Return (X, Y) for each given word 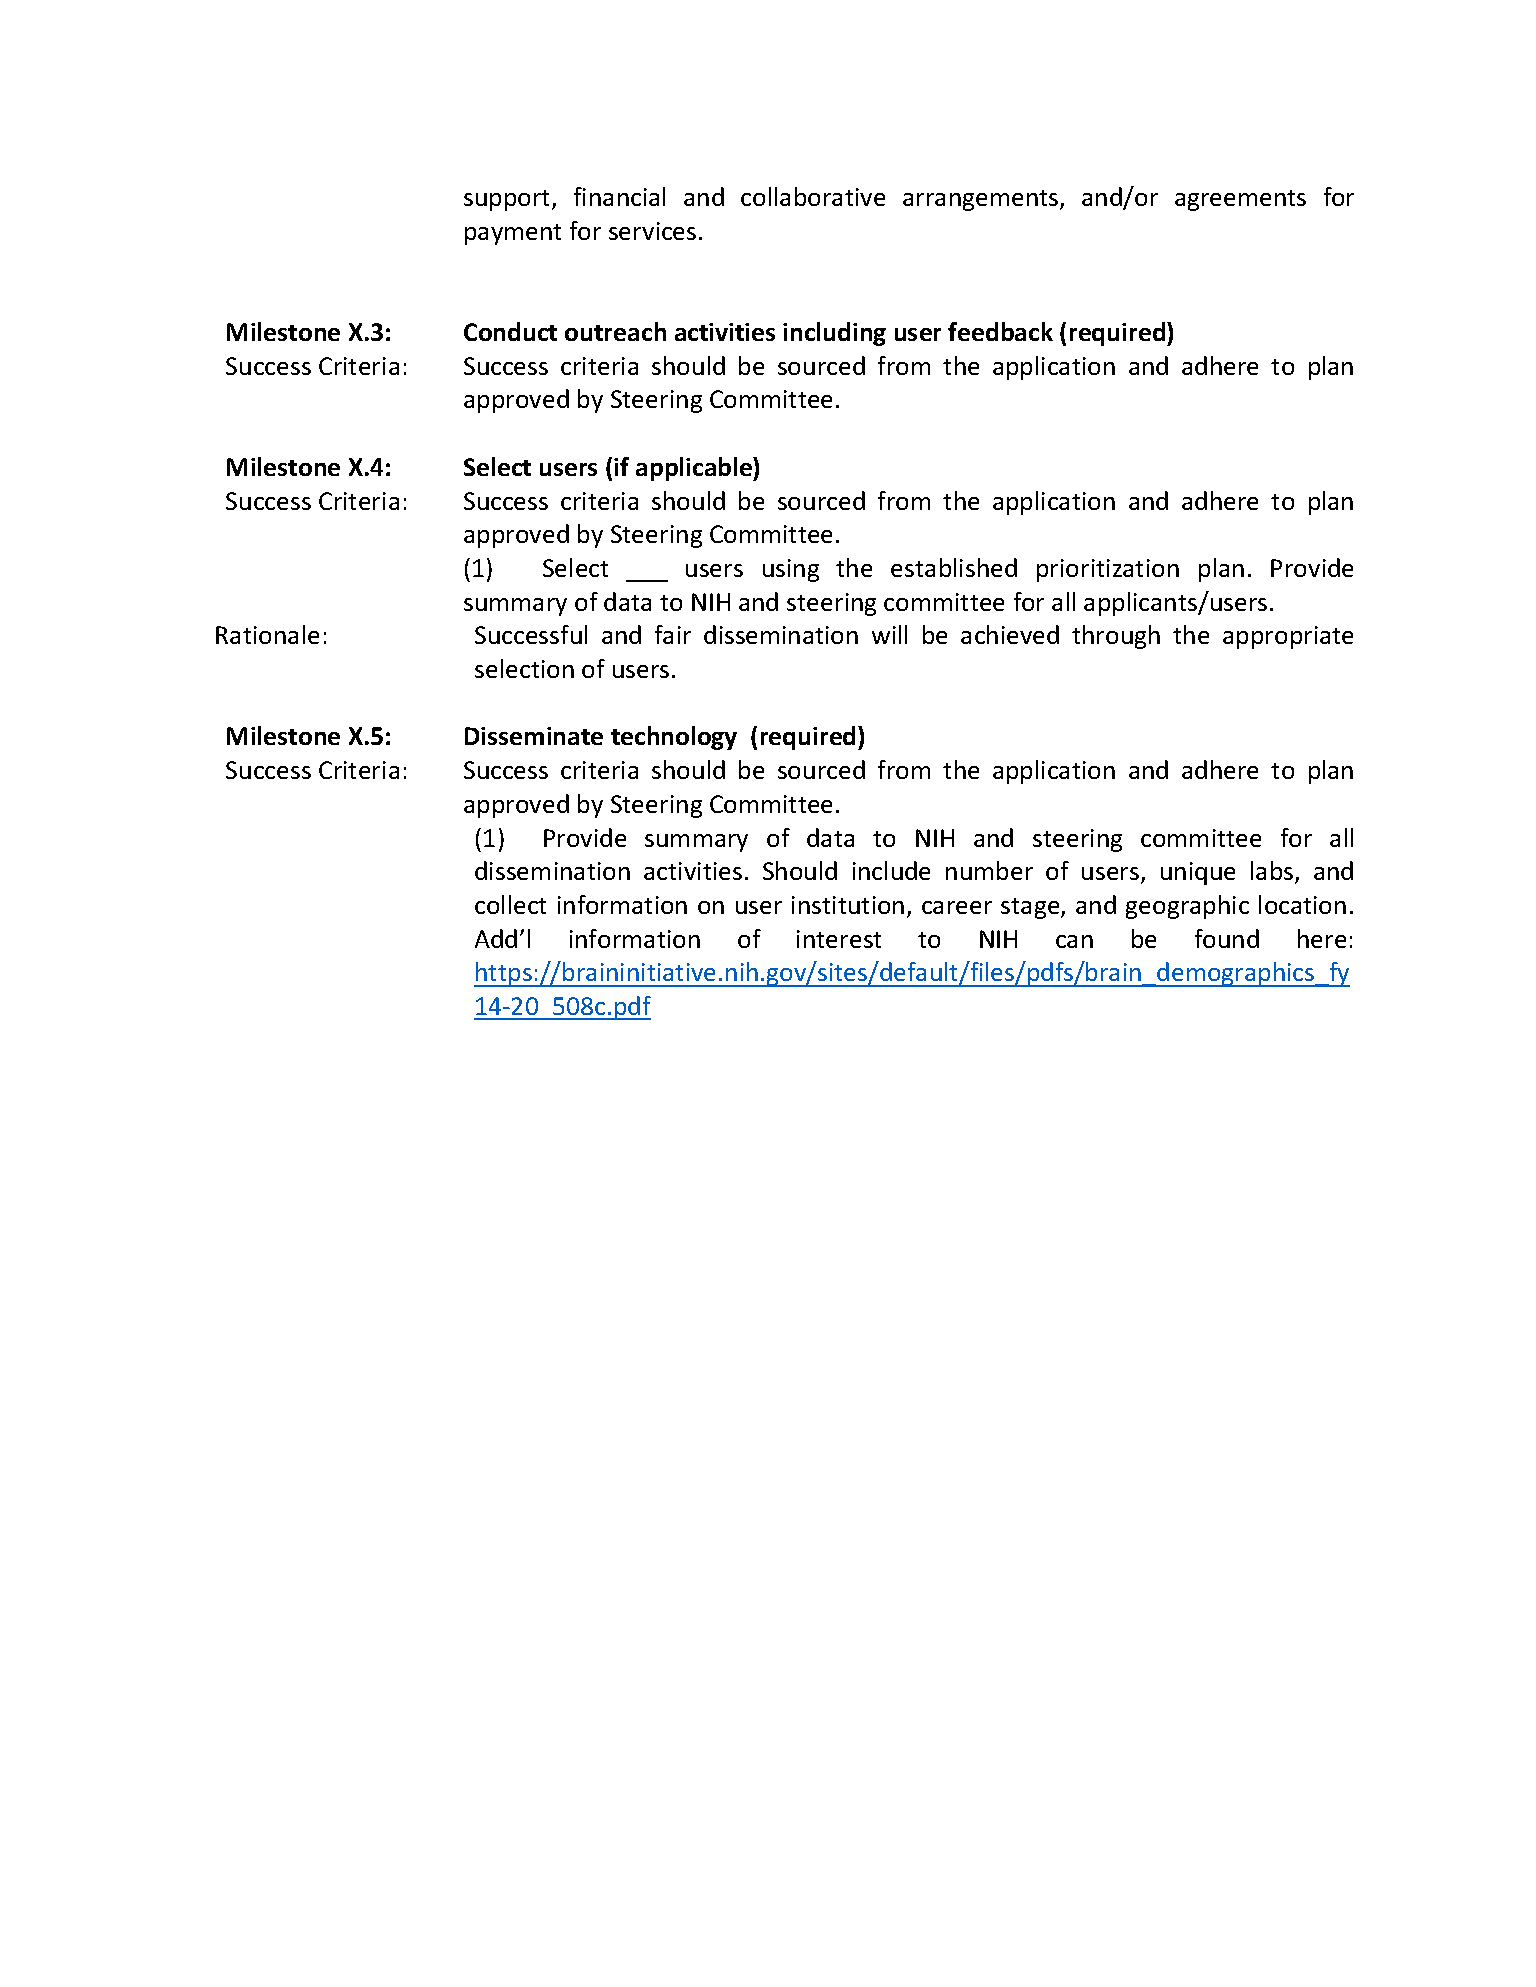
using (791, 570)
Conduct (510, 331)
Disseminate (534, 736)
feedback (1000, 331)
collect (510, 904)
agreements (1240, 200)
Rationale (267, 634)
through (1116, 637)
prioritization (1108, 570)
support (508, 200)
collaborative (813, 196)
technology (674, 738)
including (834, 334)
